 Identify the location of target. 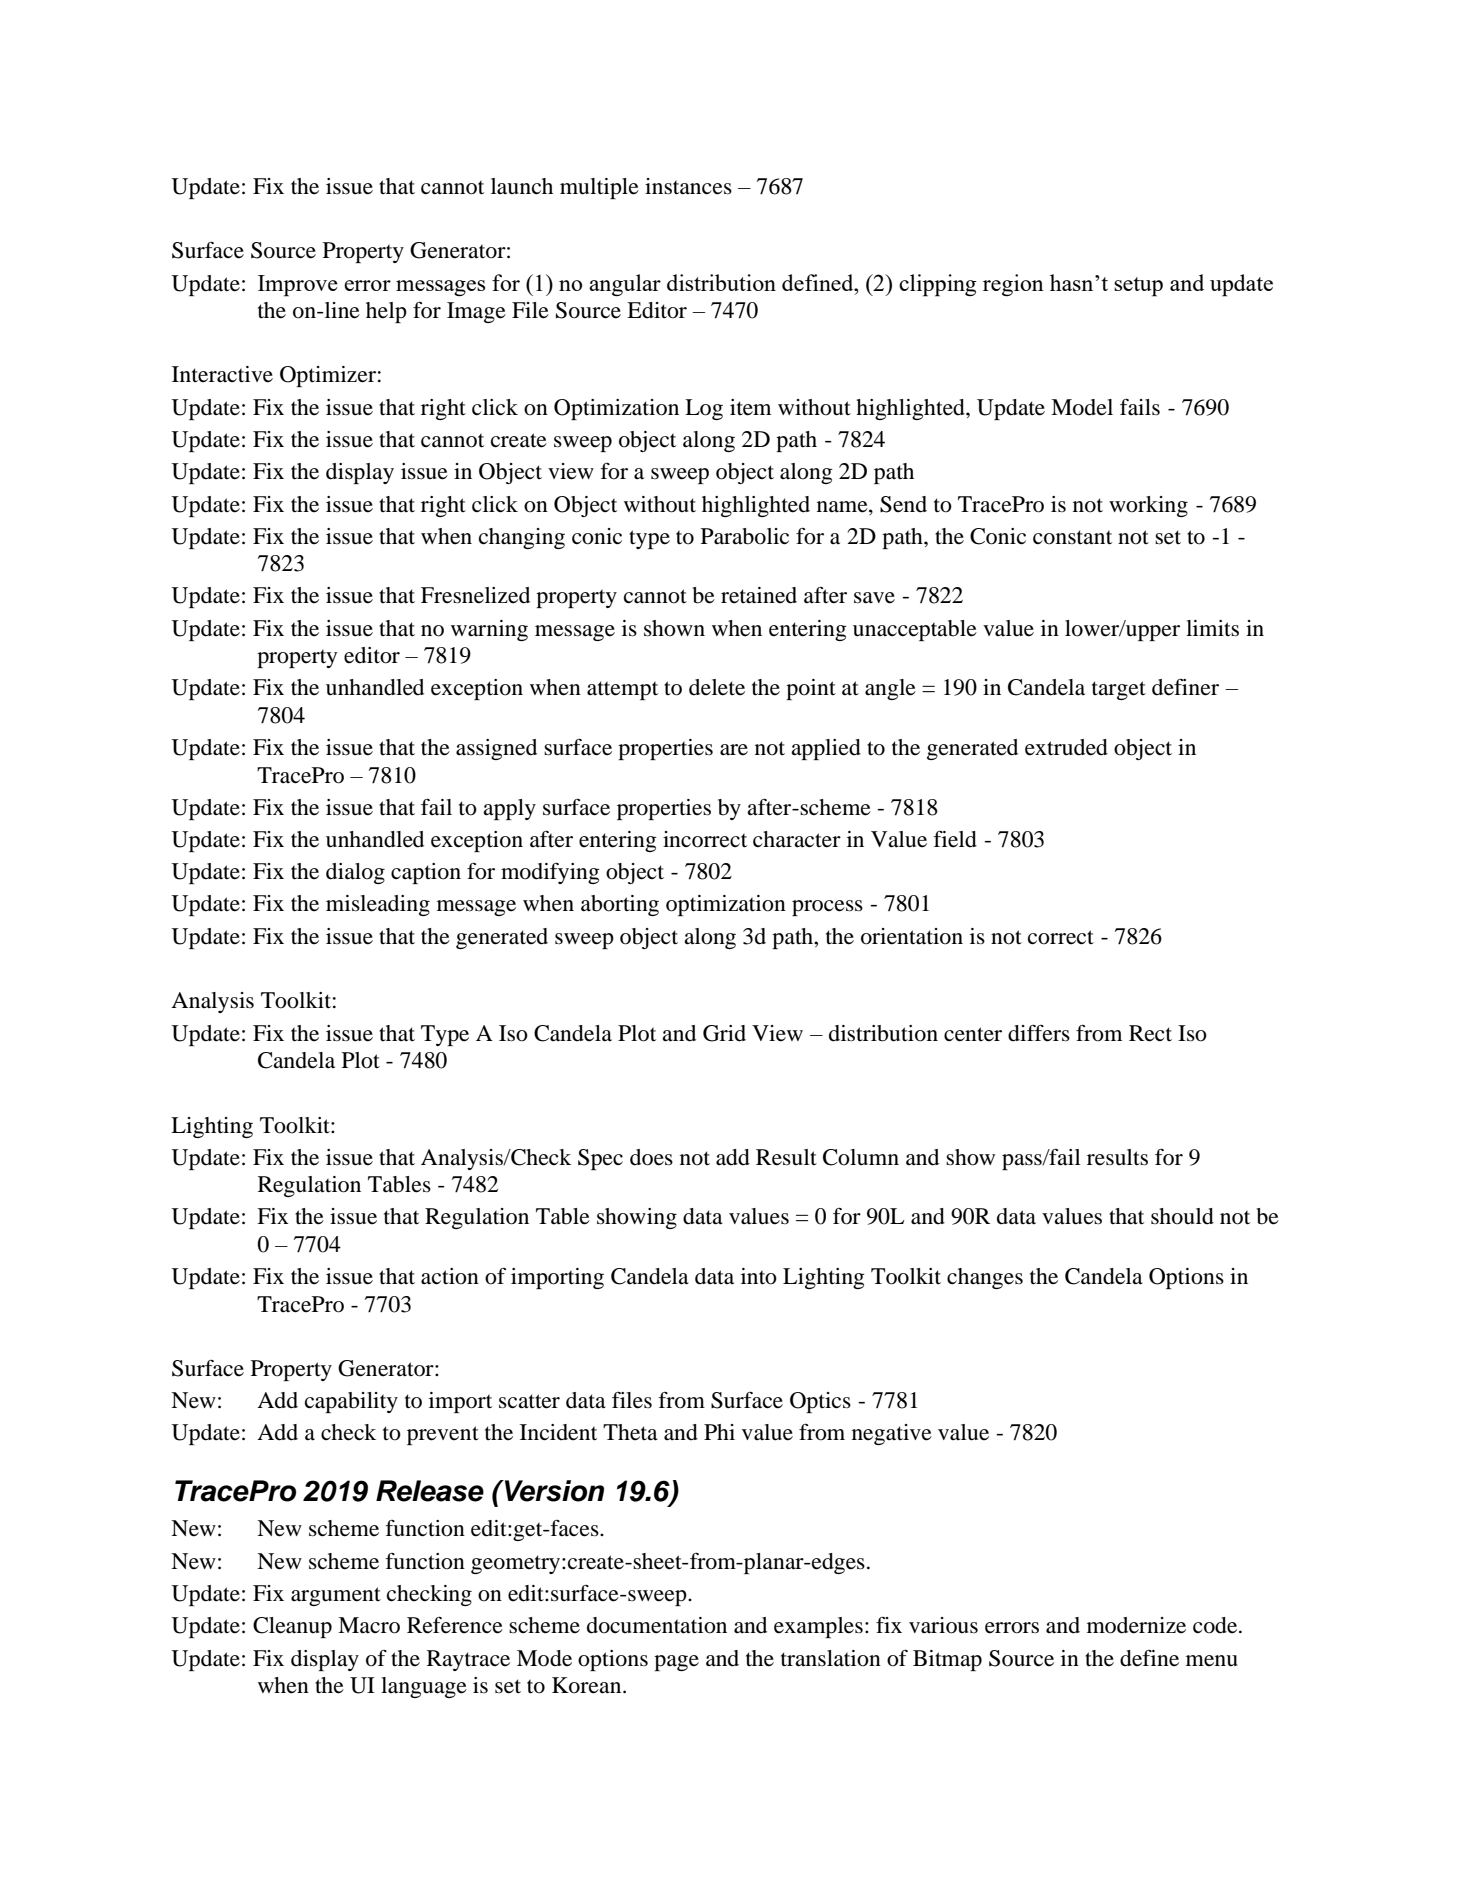
(1119, 690).
